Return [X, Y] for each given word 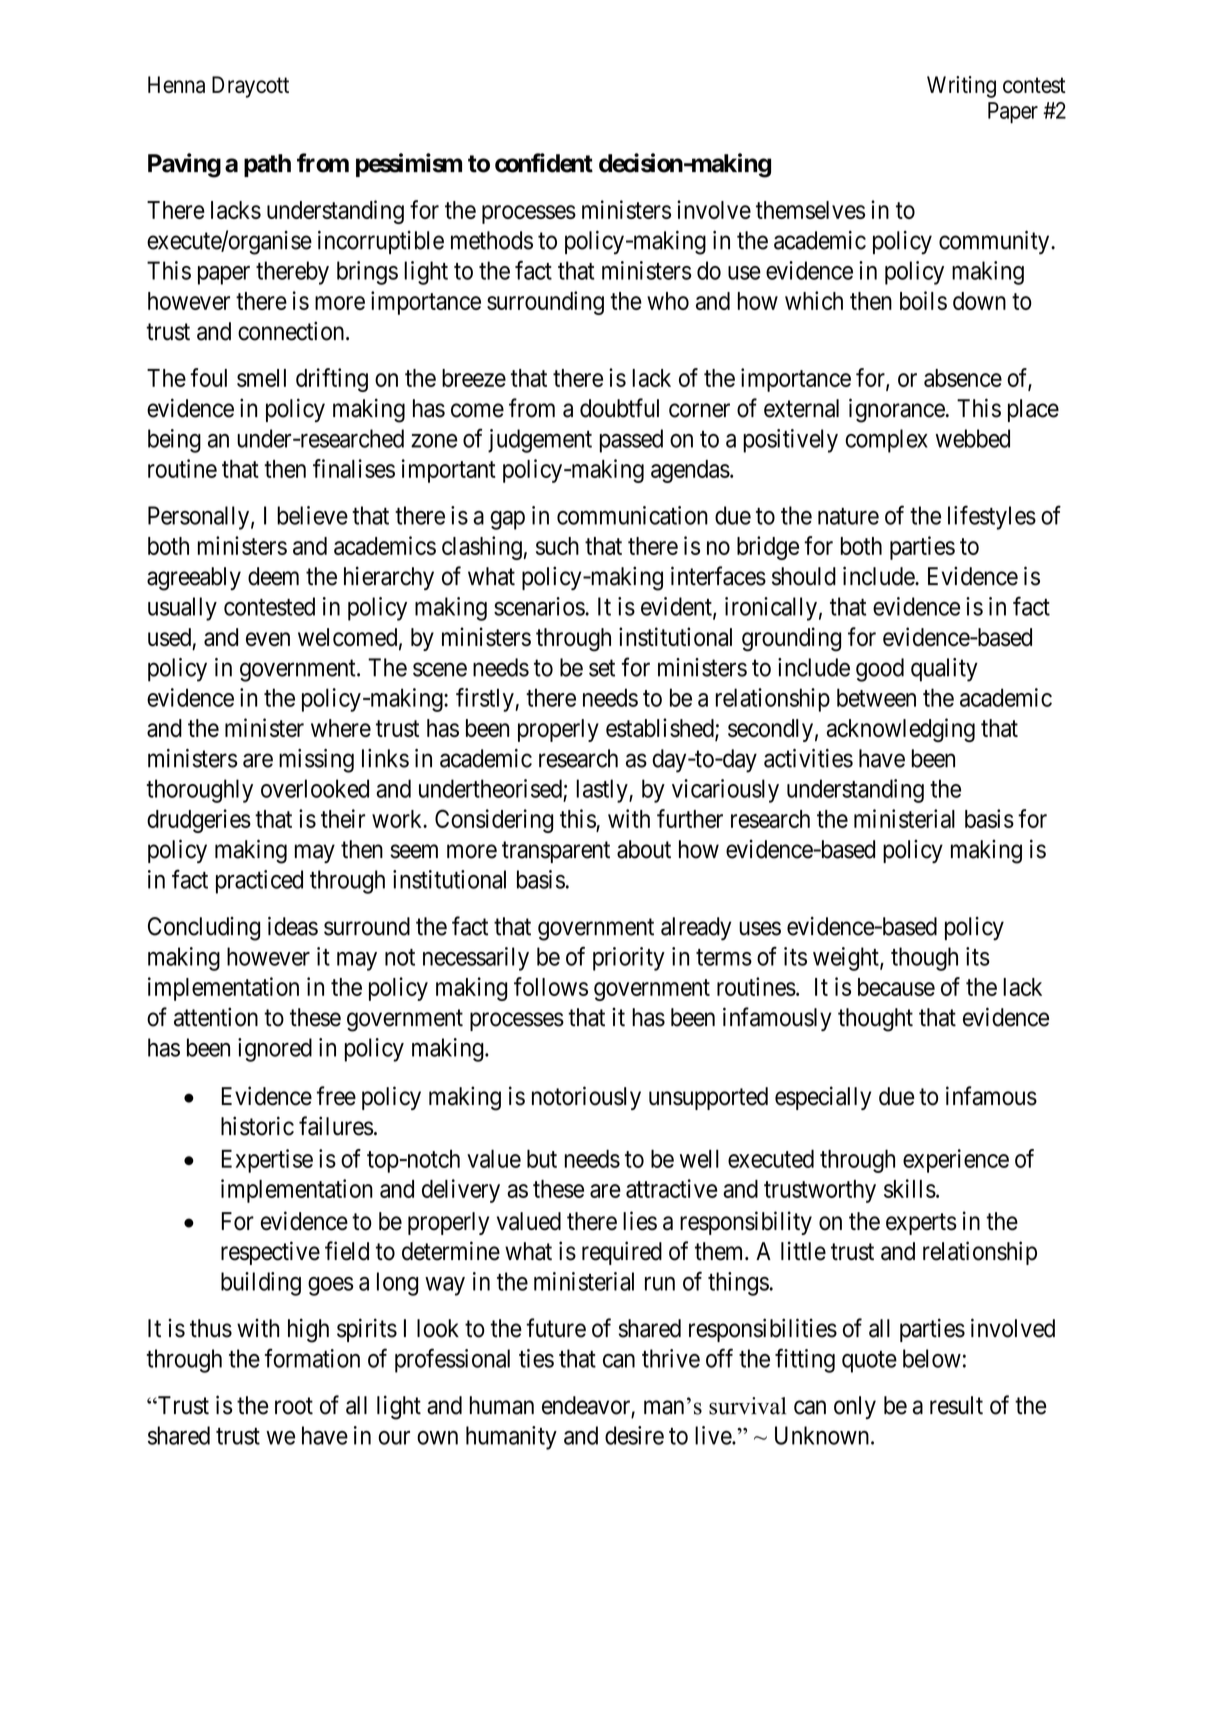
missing [316, 761]
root [294, 1406]
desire [634, 1435]
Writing [961, 87]
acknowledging [901, 730]
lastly [603, 791]
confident [544, 163]
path [267, 165]
